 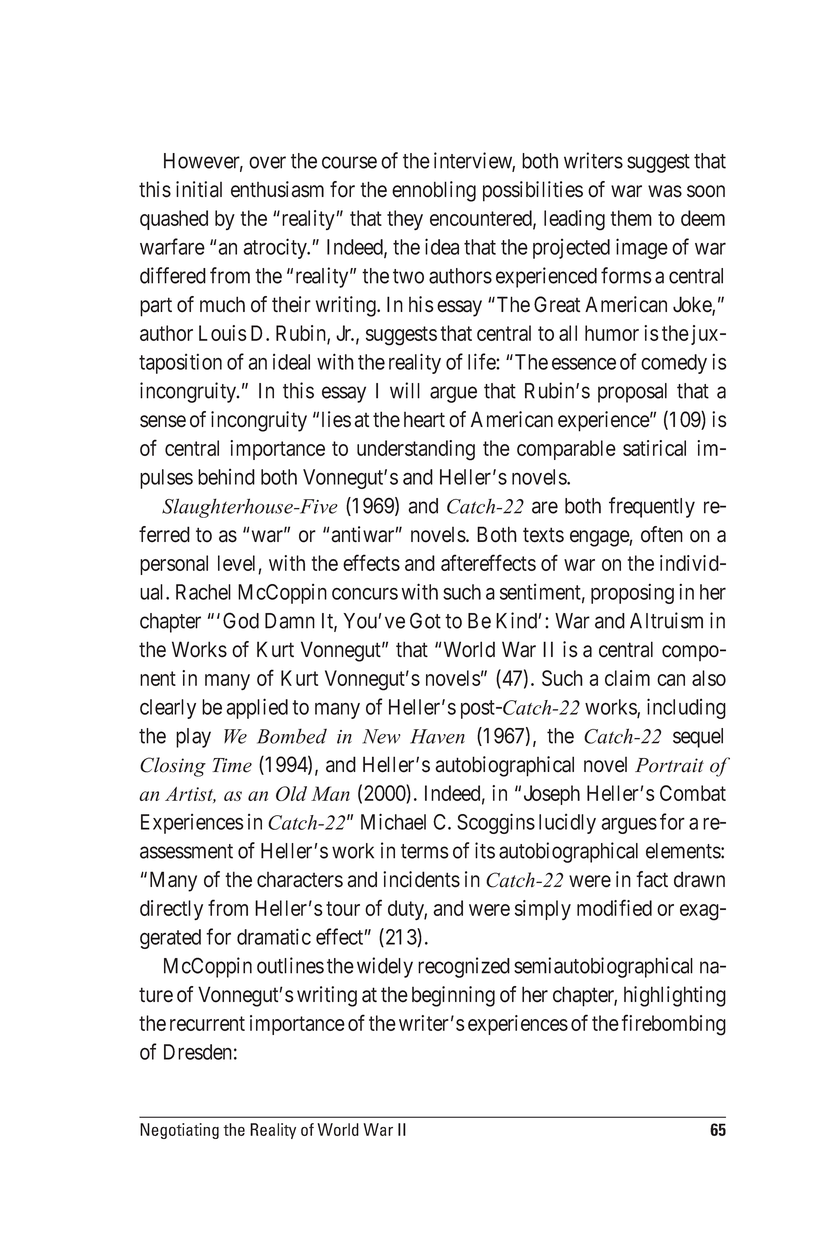 What do you see at coordinates (179, 1131) in the page?
I see `Negotiating` at bounding box center [179, 1131].
